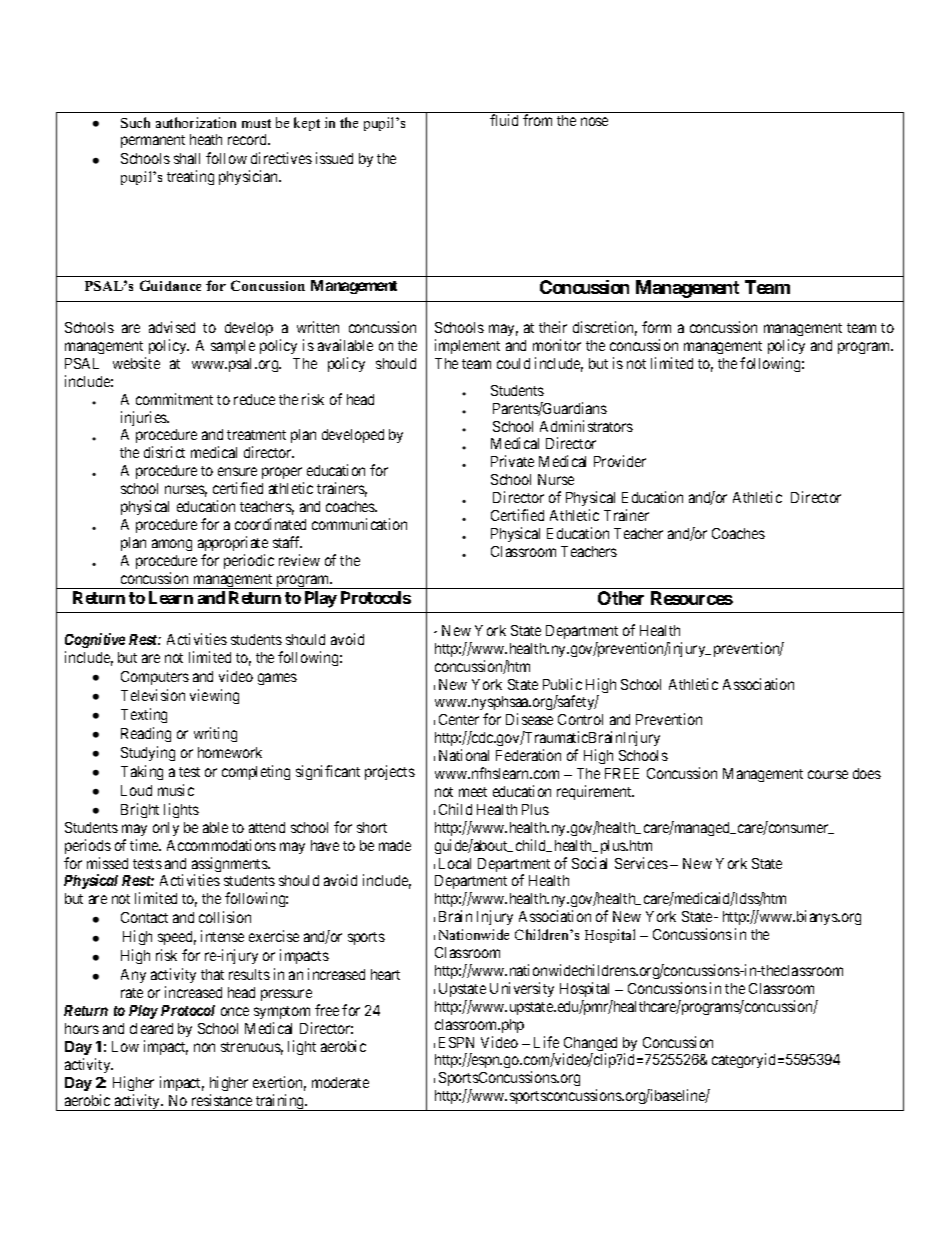 The width and height of the image is (952, 1233). What do you see at coordinates (620, 461) in the image?
I see `Provider` at bounding box center [620, 461].
